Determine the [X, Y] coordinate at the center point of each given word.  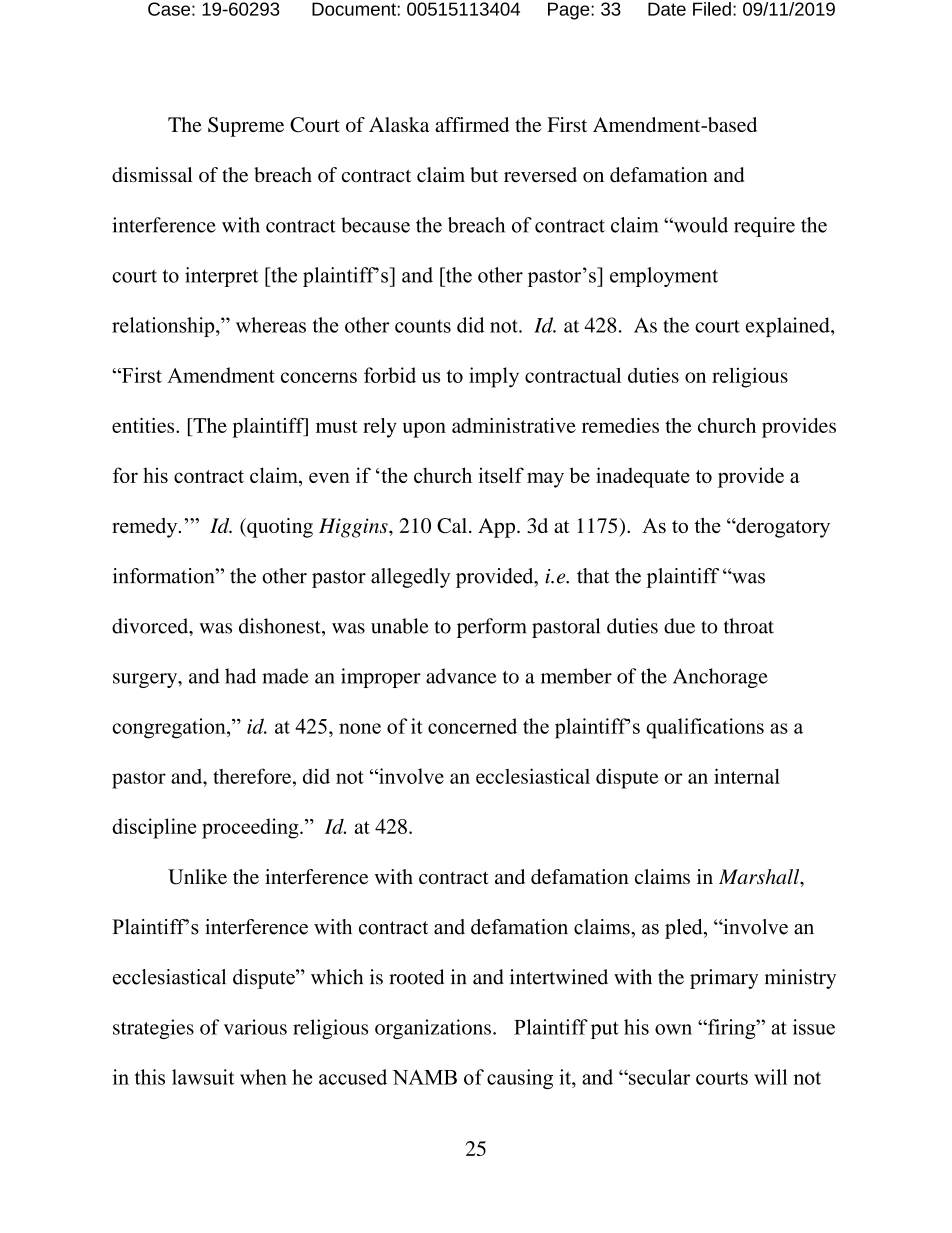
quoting [279, 528]
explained [789, 327]
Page [570, 11]
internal [747, 776]
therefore [253, 776]
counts [423, 326]
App [498, 528]
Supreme [246, 127]
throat [749, 626]
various [255, 1027]
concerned [472, 726]
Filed [712, 9]
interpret [221, 277]
